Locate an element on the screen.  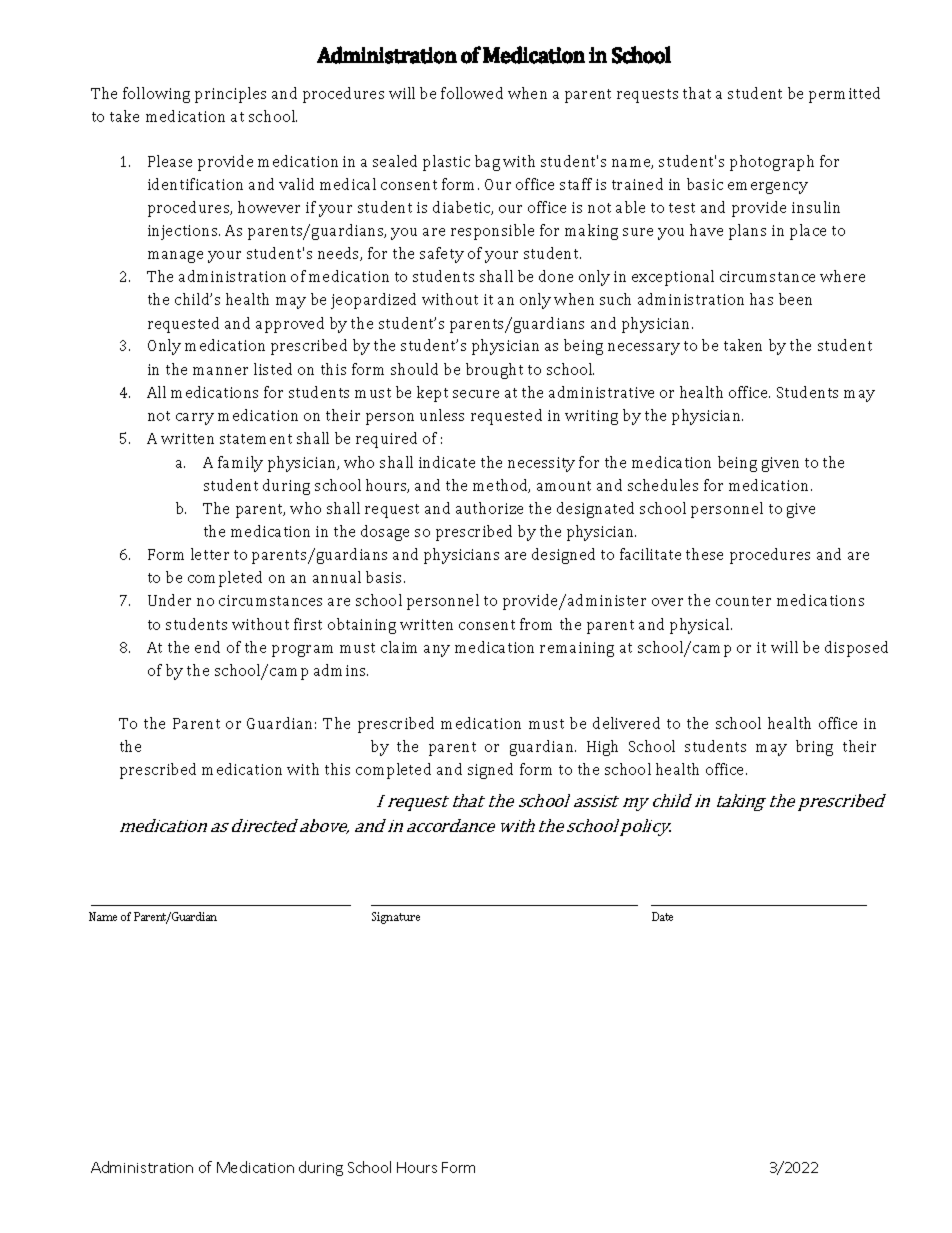
followed is located at coordinates (472, 93).
